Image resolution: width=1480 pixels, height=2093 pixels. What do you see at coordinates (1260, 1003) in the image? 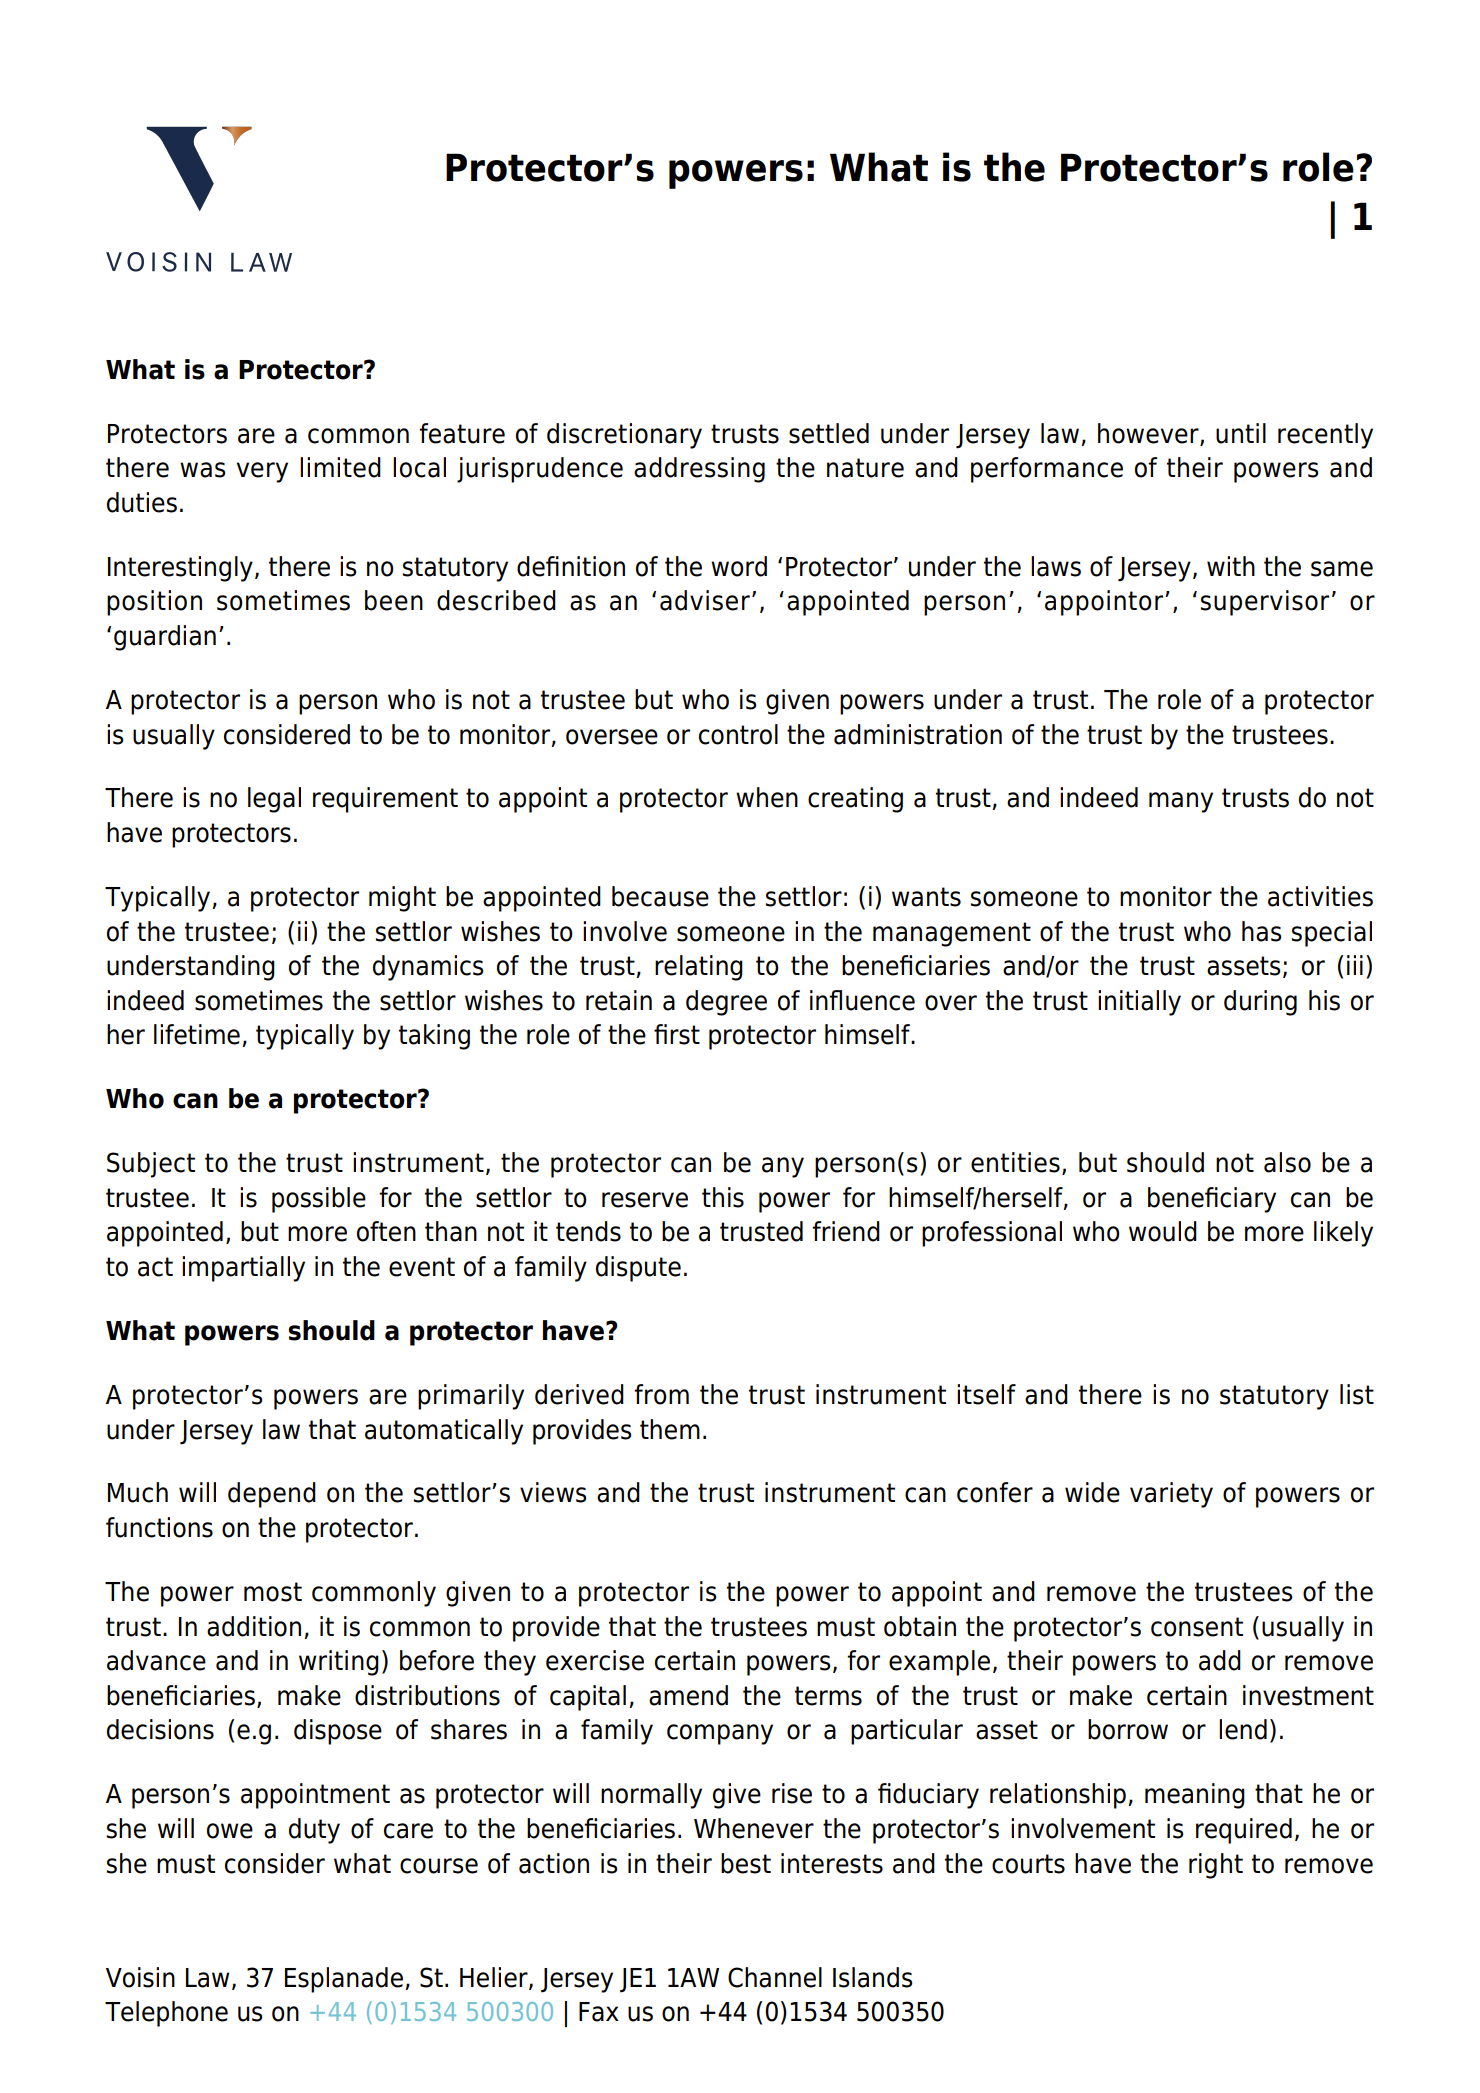
I see `during` at bounding box center [1260, 1003].
